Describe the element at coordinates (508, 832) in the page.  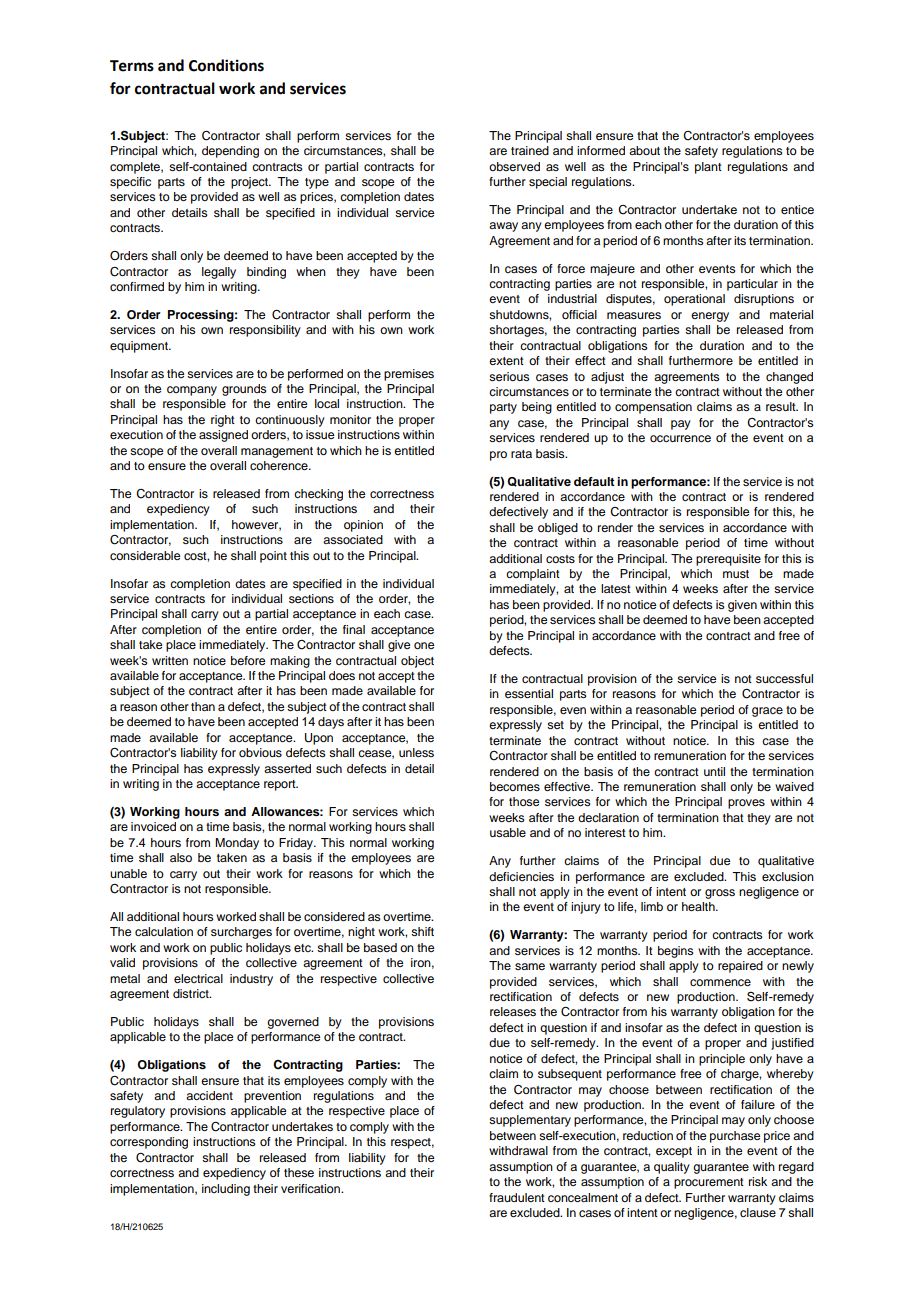
I see `usable` at that location.
